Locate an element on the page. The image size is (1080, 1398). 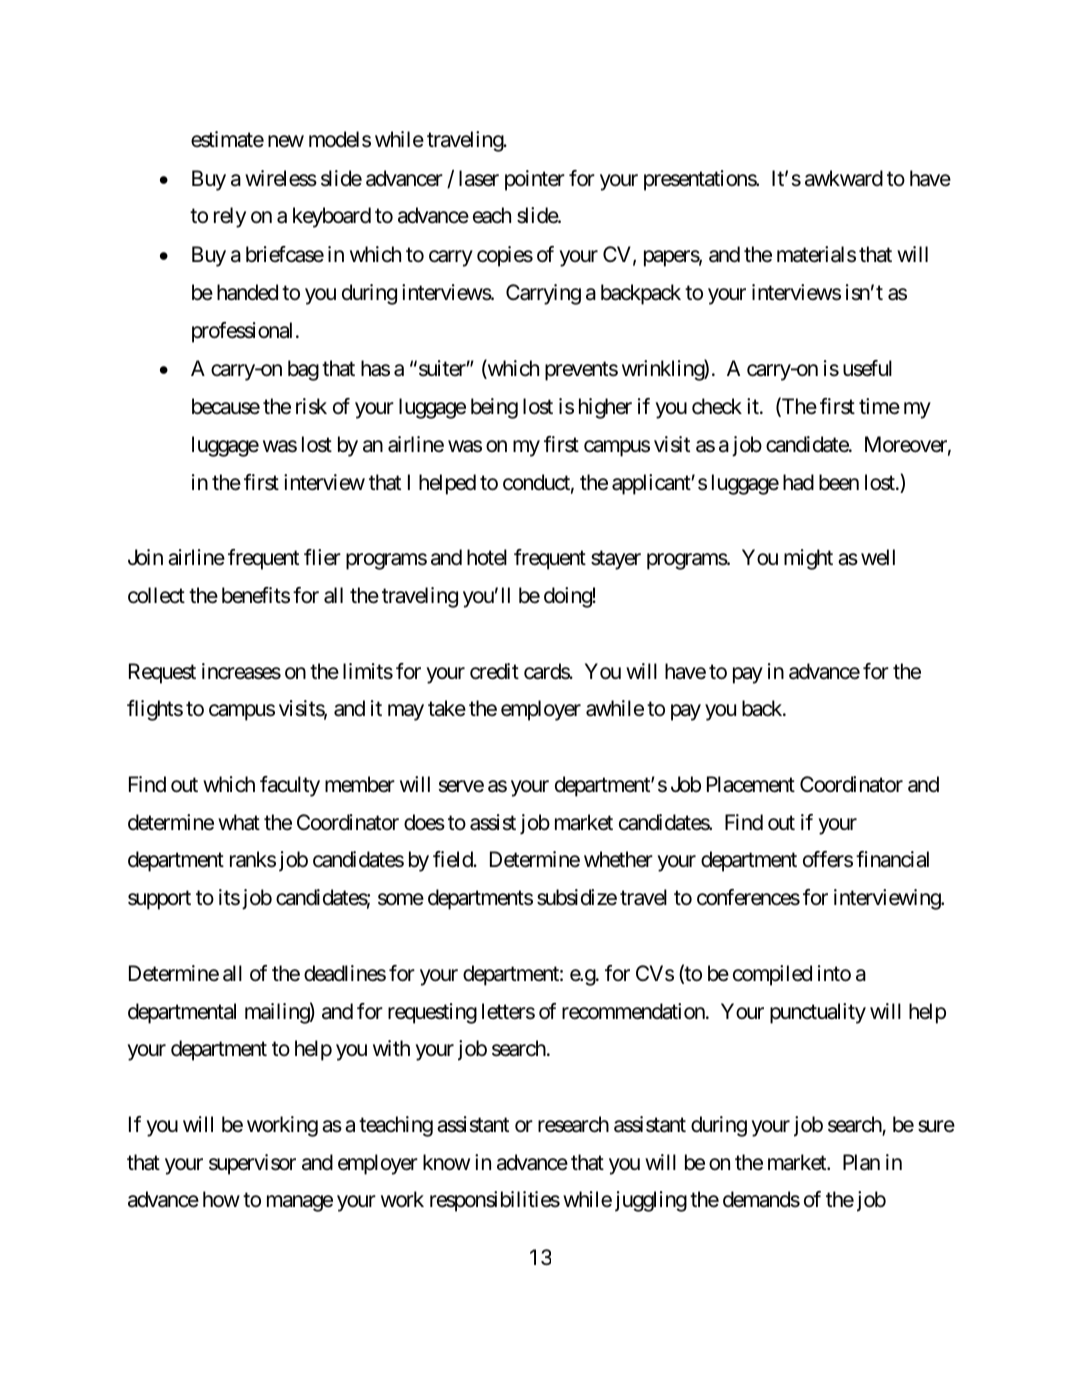
Plan is located at coordinates (861, 1162).
